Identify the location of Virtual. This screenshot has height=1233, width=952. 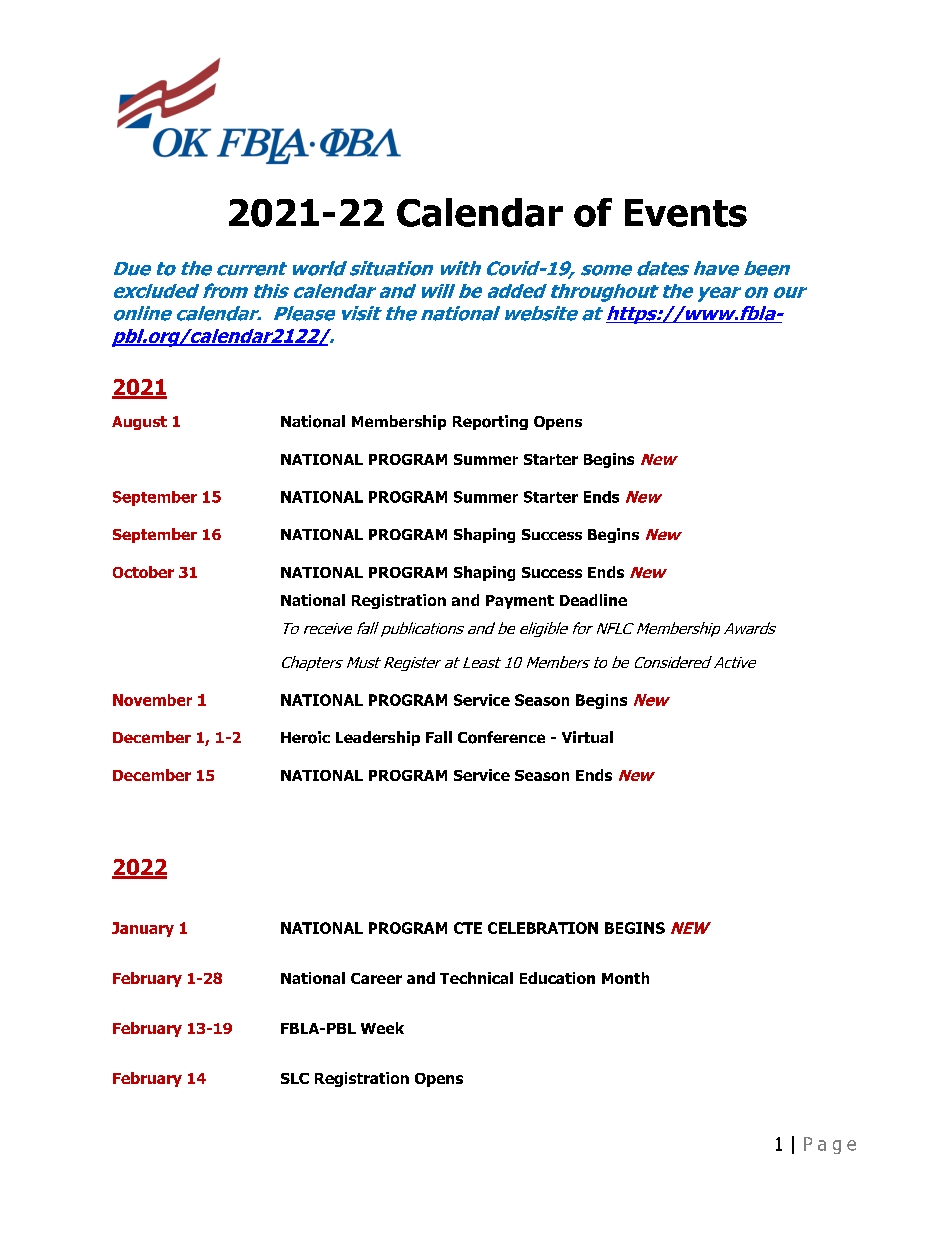
(587, 737).
